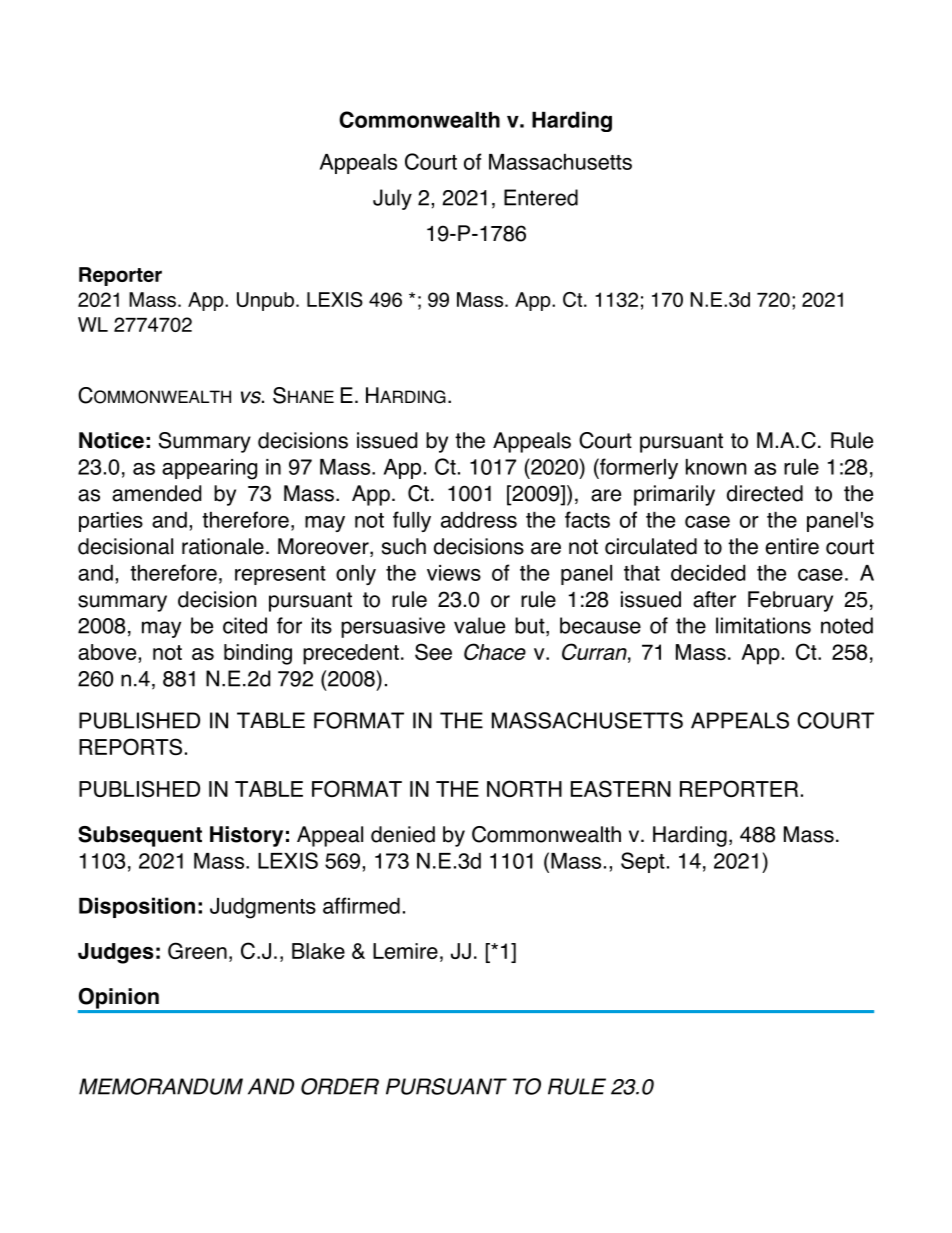  Describe the element at coordinates (209, 469) in the document. I see `appearing` at that location.
